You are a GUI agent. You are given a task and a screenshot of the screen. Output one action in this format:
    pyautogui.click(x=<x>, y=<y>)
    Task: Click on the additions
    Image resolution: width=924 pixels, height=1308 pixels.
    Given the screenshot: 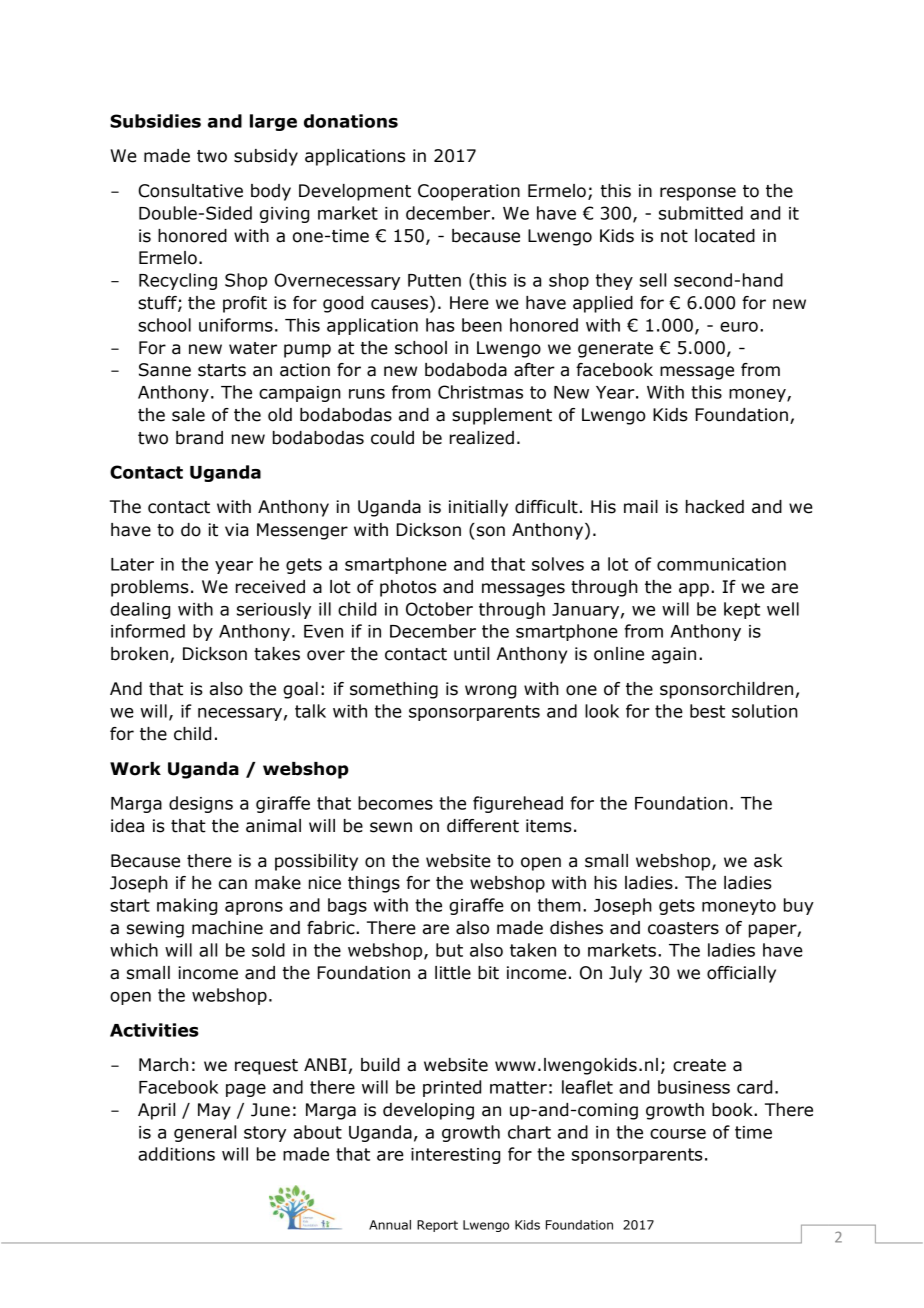 What is the action you would take?
    pyautogui.click(x=176, y=1154)
